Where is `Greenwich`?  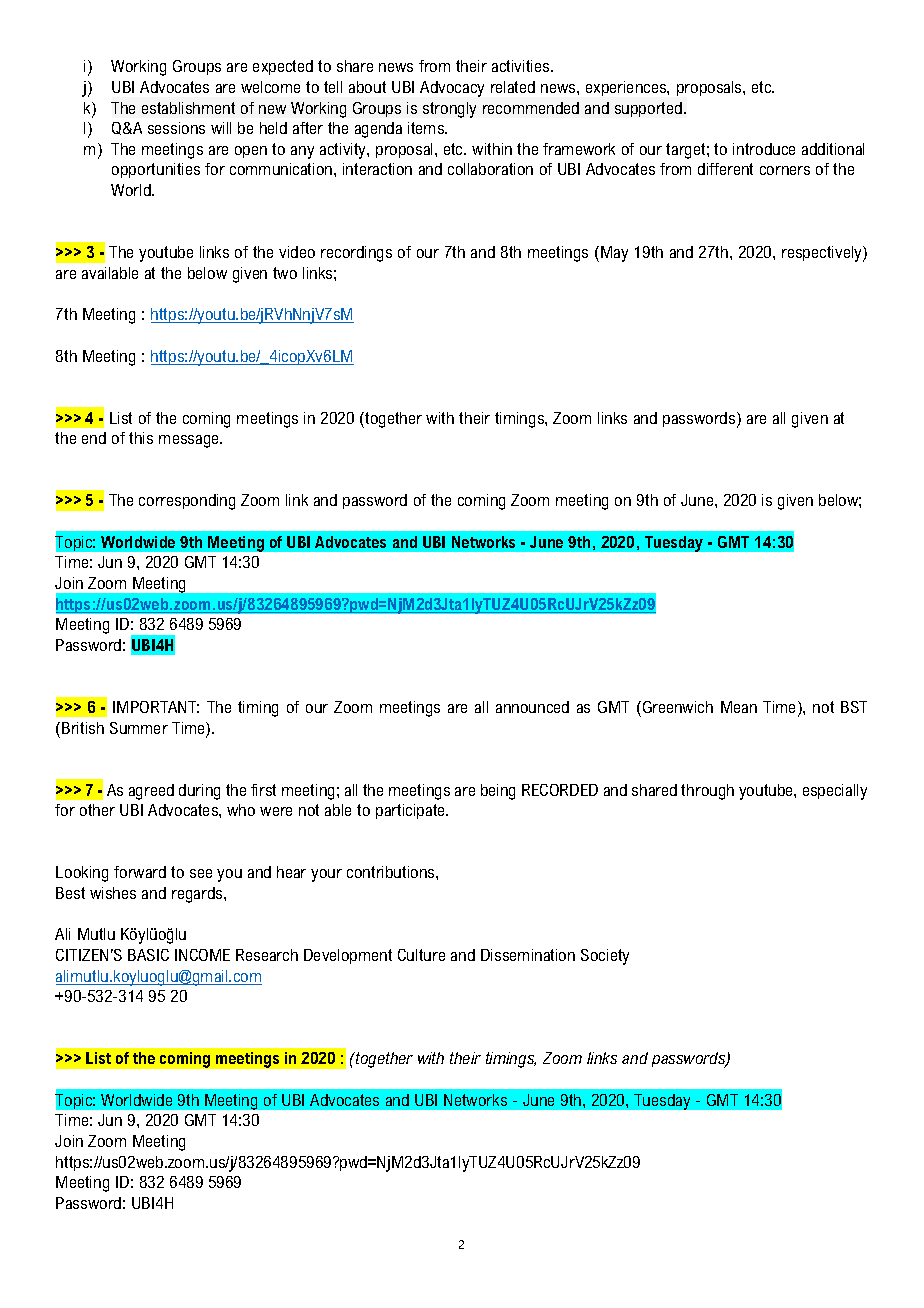
Greenwich is located at coordinates (676, 707).
